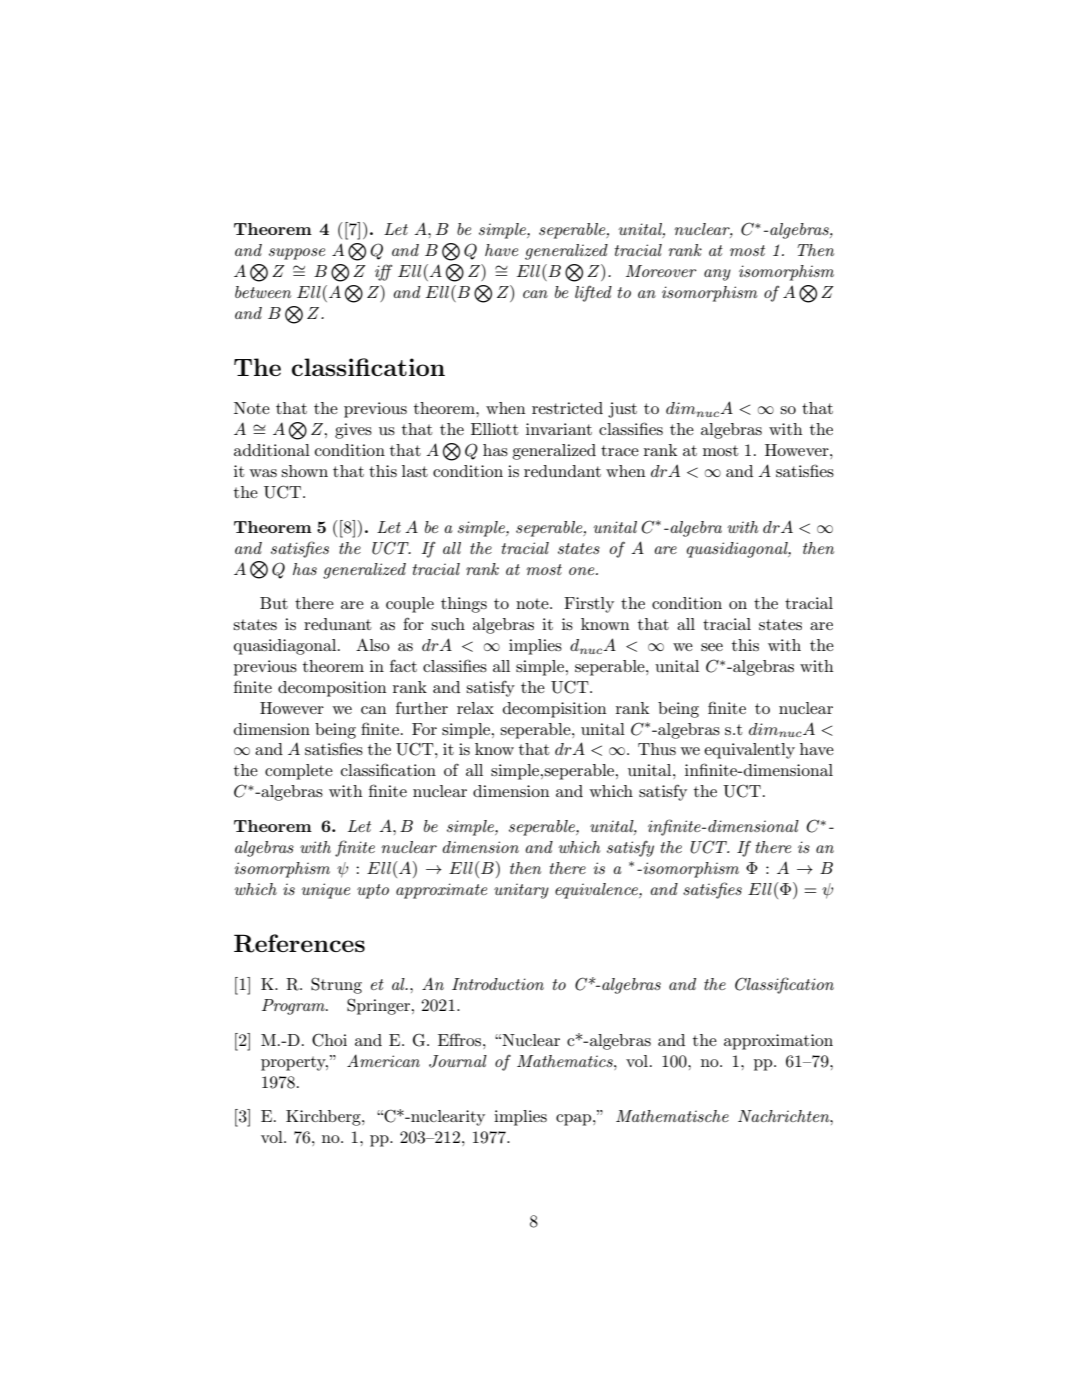  What do you see at coordinates (297, 254) in the page?
I see `suppose` at bounding box center [297, 254].
